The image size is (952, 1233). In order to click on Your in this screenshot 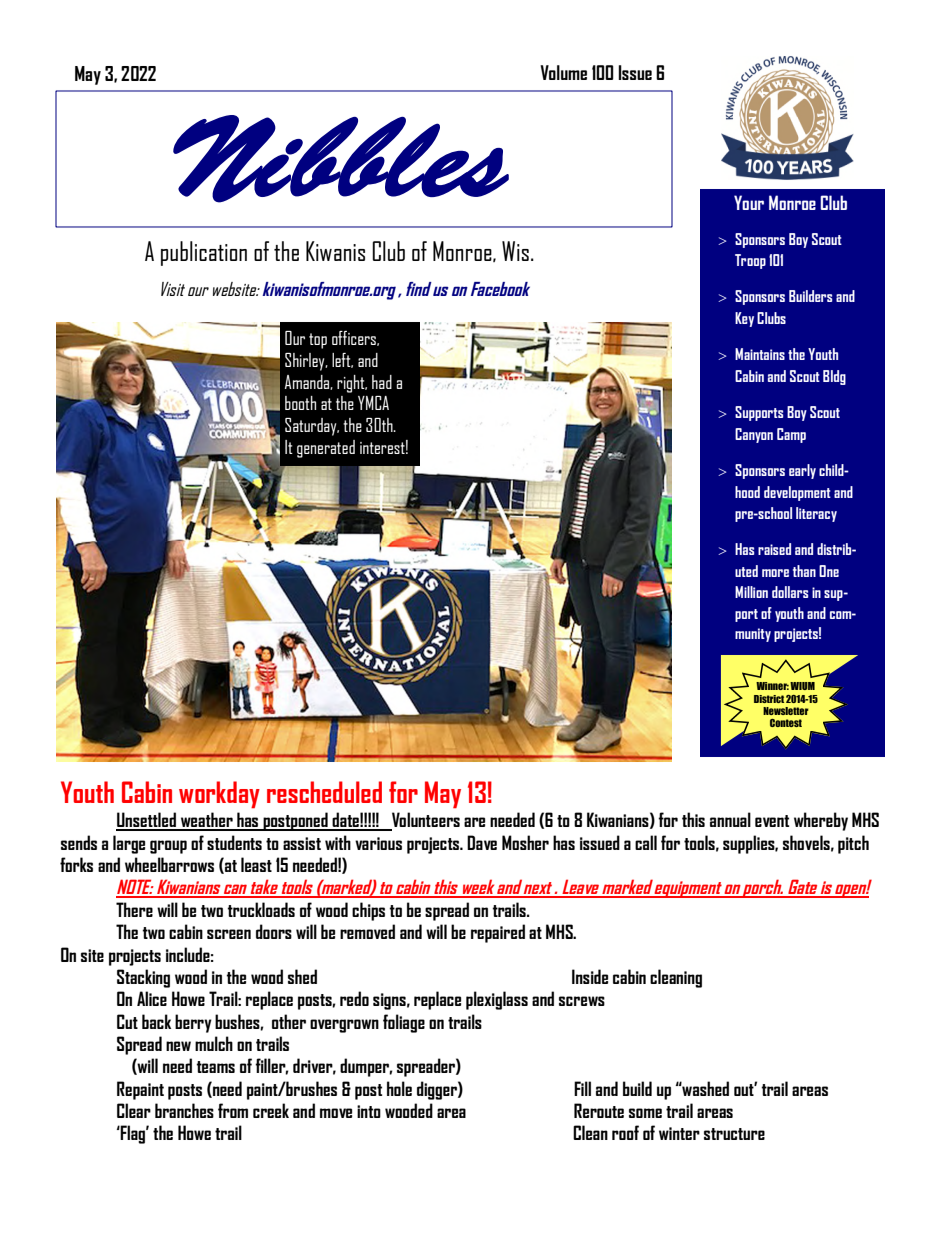, I will do `click(749, 202)`.
